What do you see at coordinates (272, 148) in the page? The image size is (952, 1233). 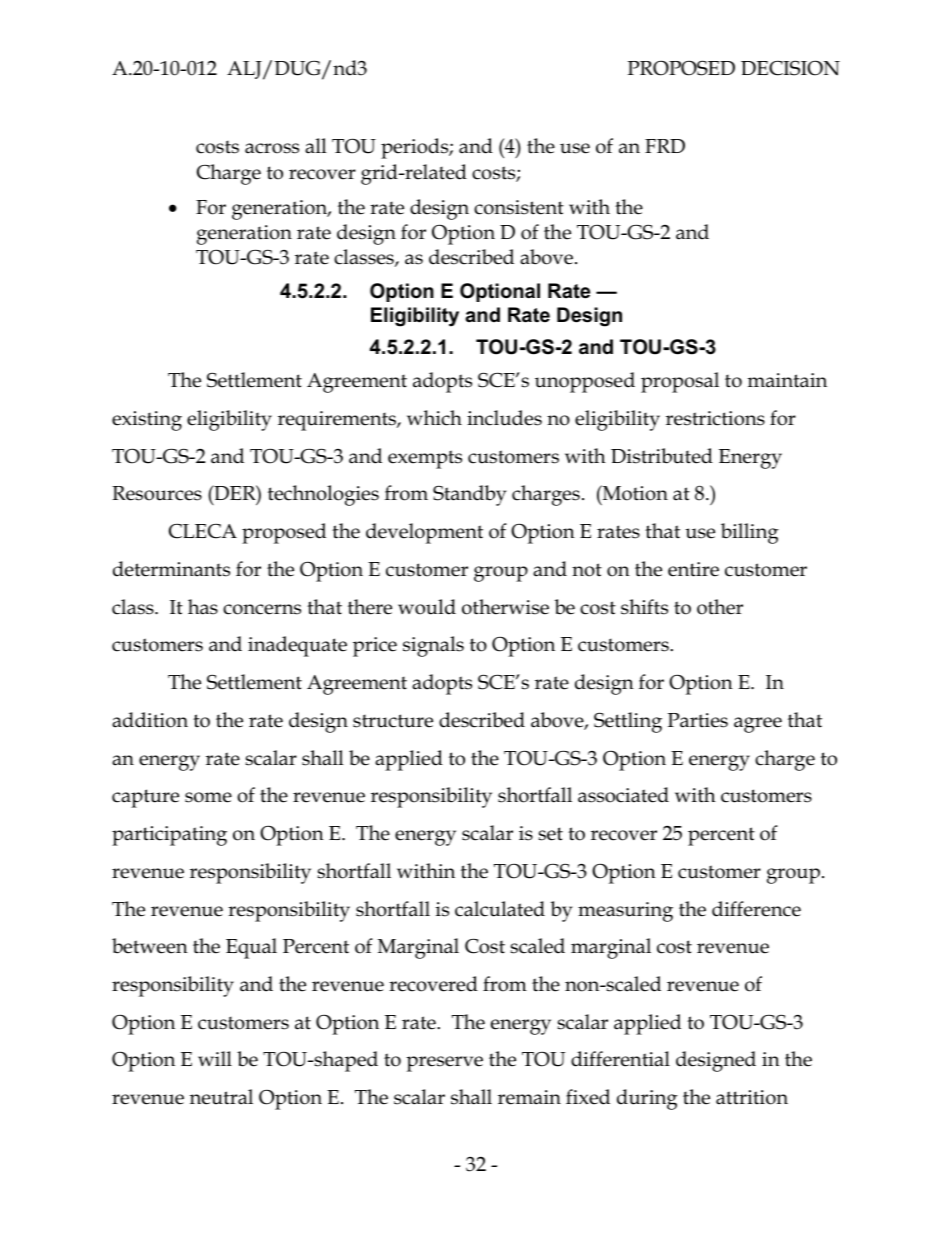 I see `across` at bounding box center [272, 148].
